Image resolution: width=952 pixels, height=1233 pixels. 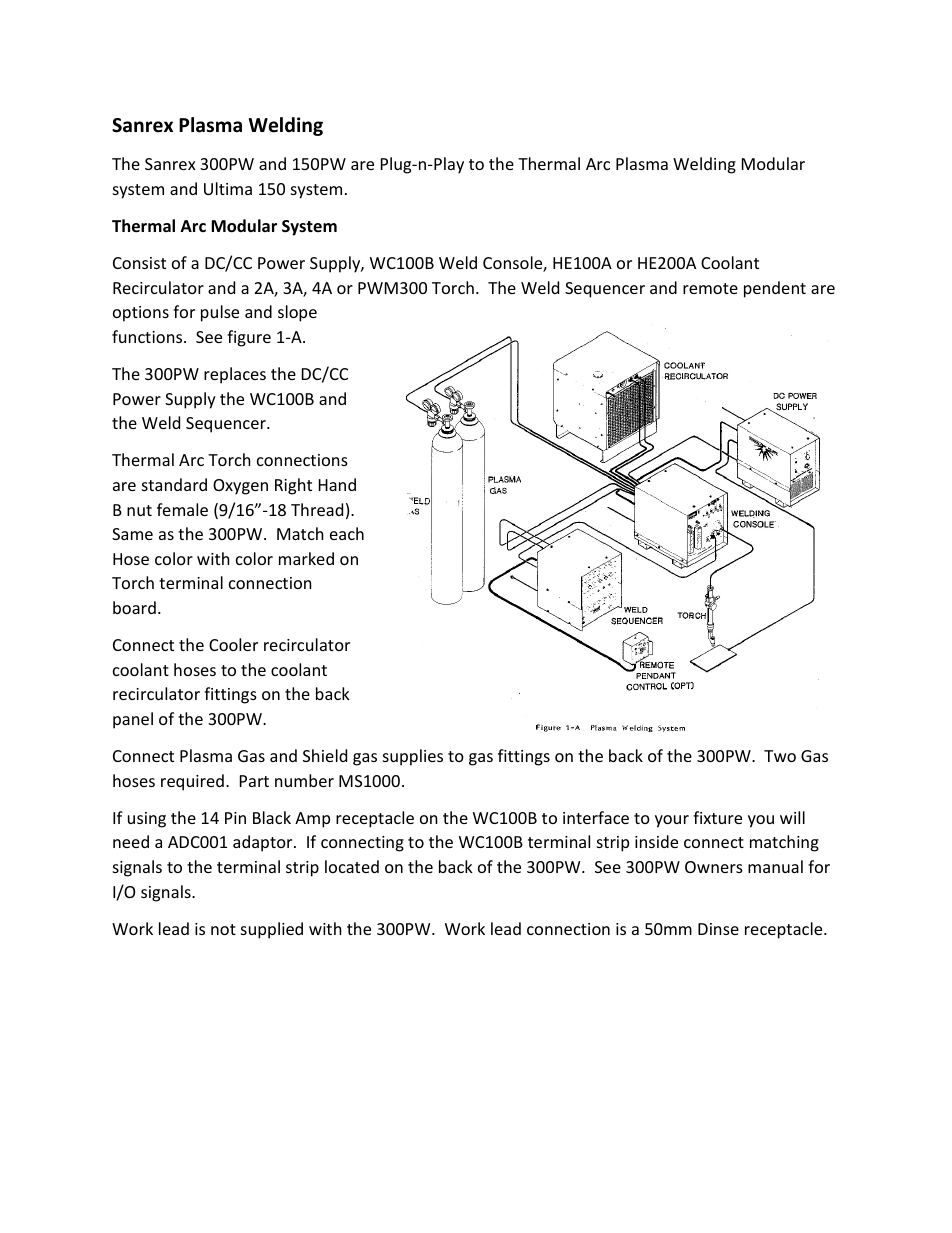 What do you see at coordinates (297, 313) in the screenshot?
I see `slope` at bounding box center [297, 313].
